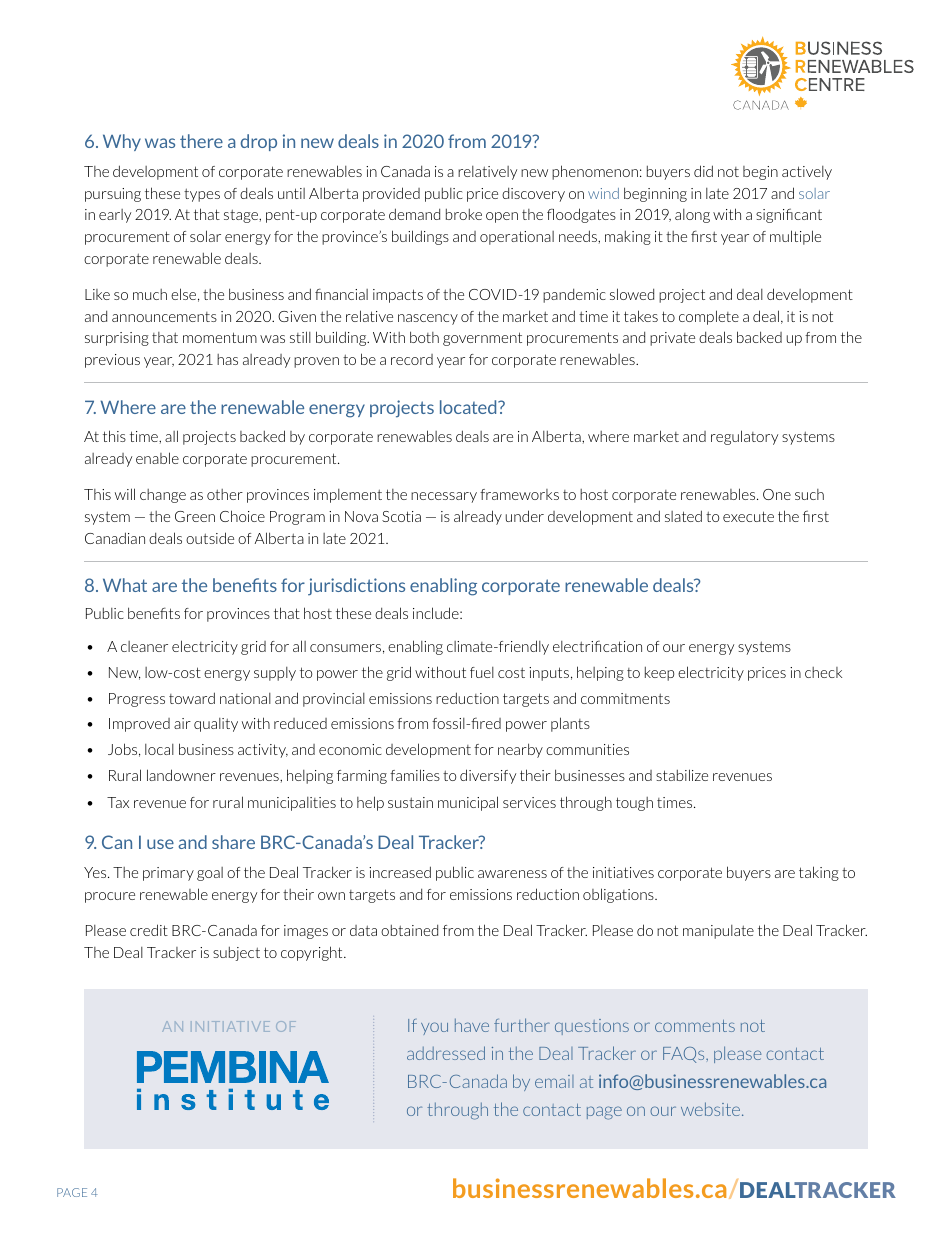 Image resolution: width=952 pixels, height=1233 pixels. What do you see at coordinates (464, 214) in the document?
I see `broke` at bounding box center [464, 214].
